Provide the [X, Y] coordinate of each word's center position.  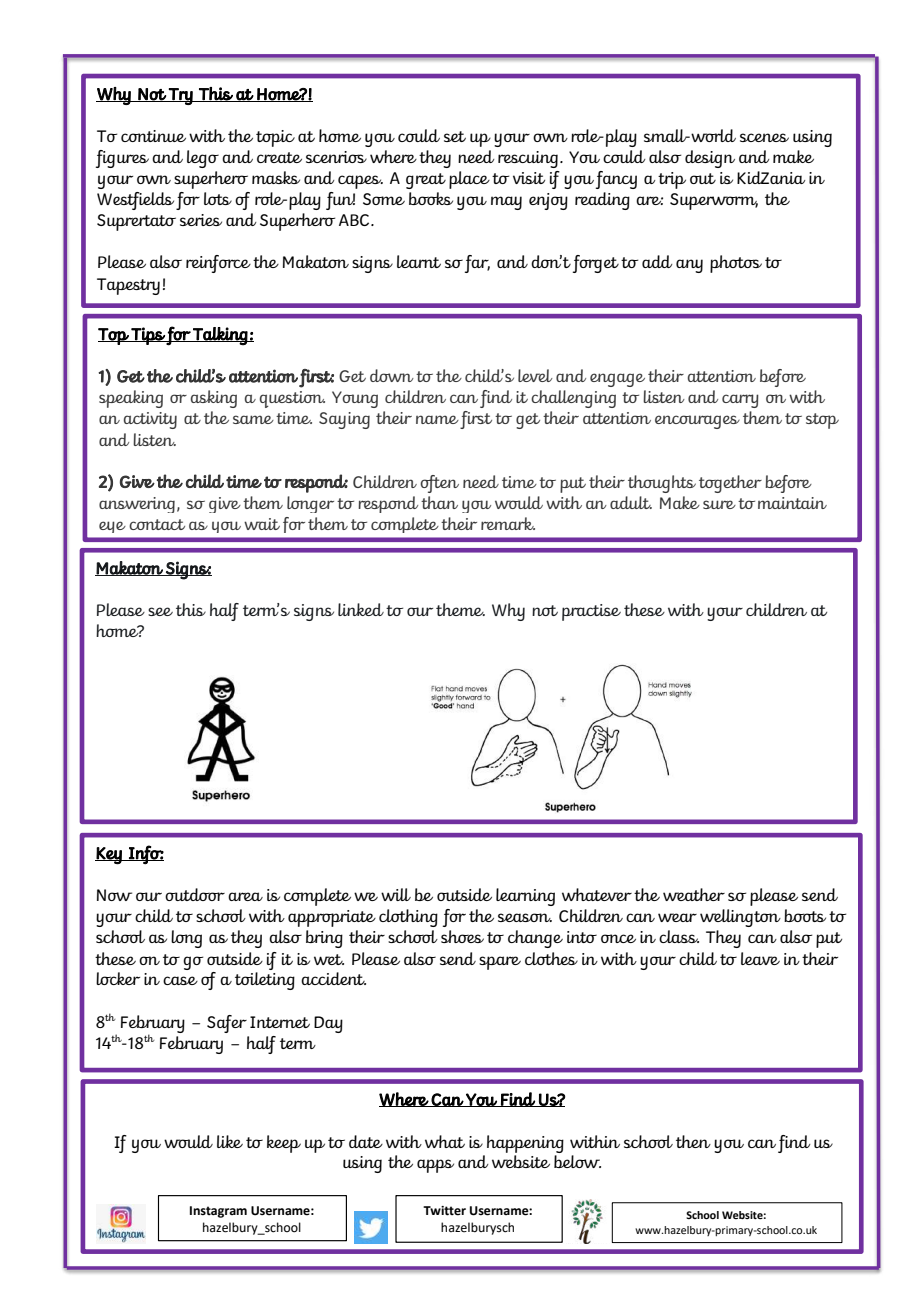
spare [500, 963]
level [535, 375]
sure [719, 504]
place [469, 180]
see [160, 611]
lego [203, 159]
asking [214, 399]
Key [109, 856]
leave [760, 958]
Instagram [218, 1212]
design [710, 159]
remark [508, 523]
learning [525, 897]
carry [740, 401]
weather [694, 894]
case [180, 980]
